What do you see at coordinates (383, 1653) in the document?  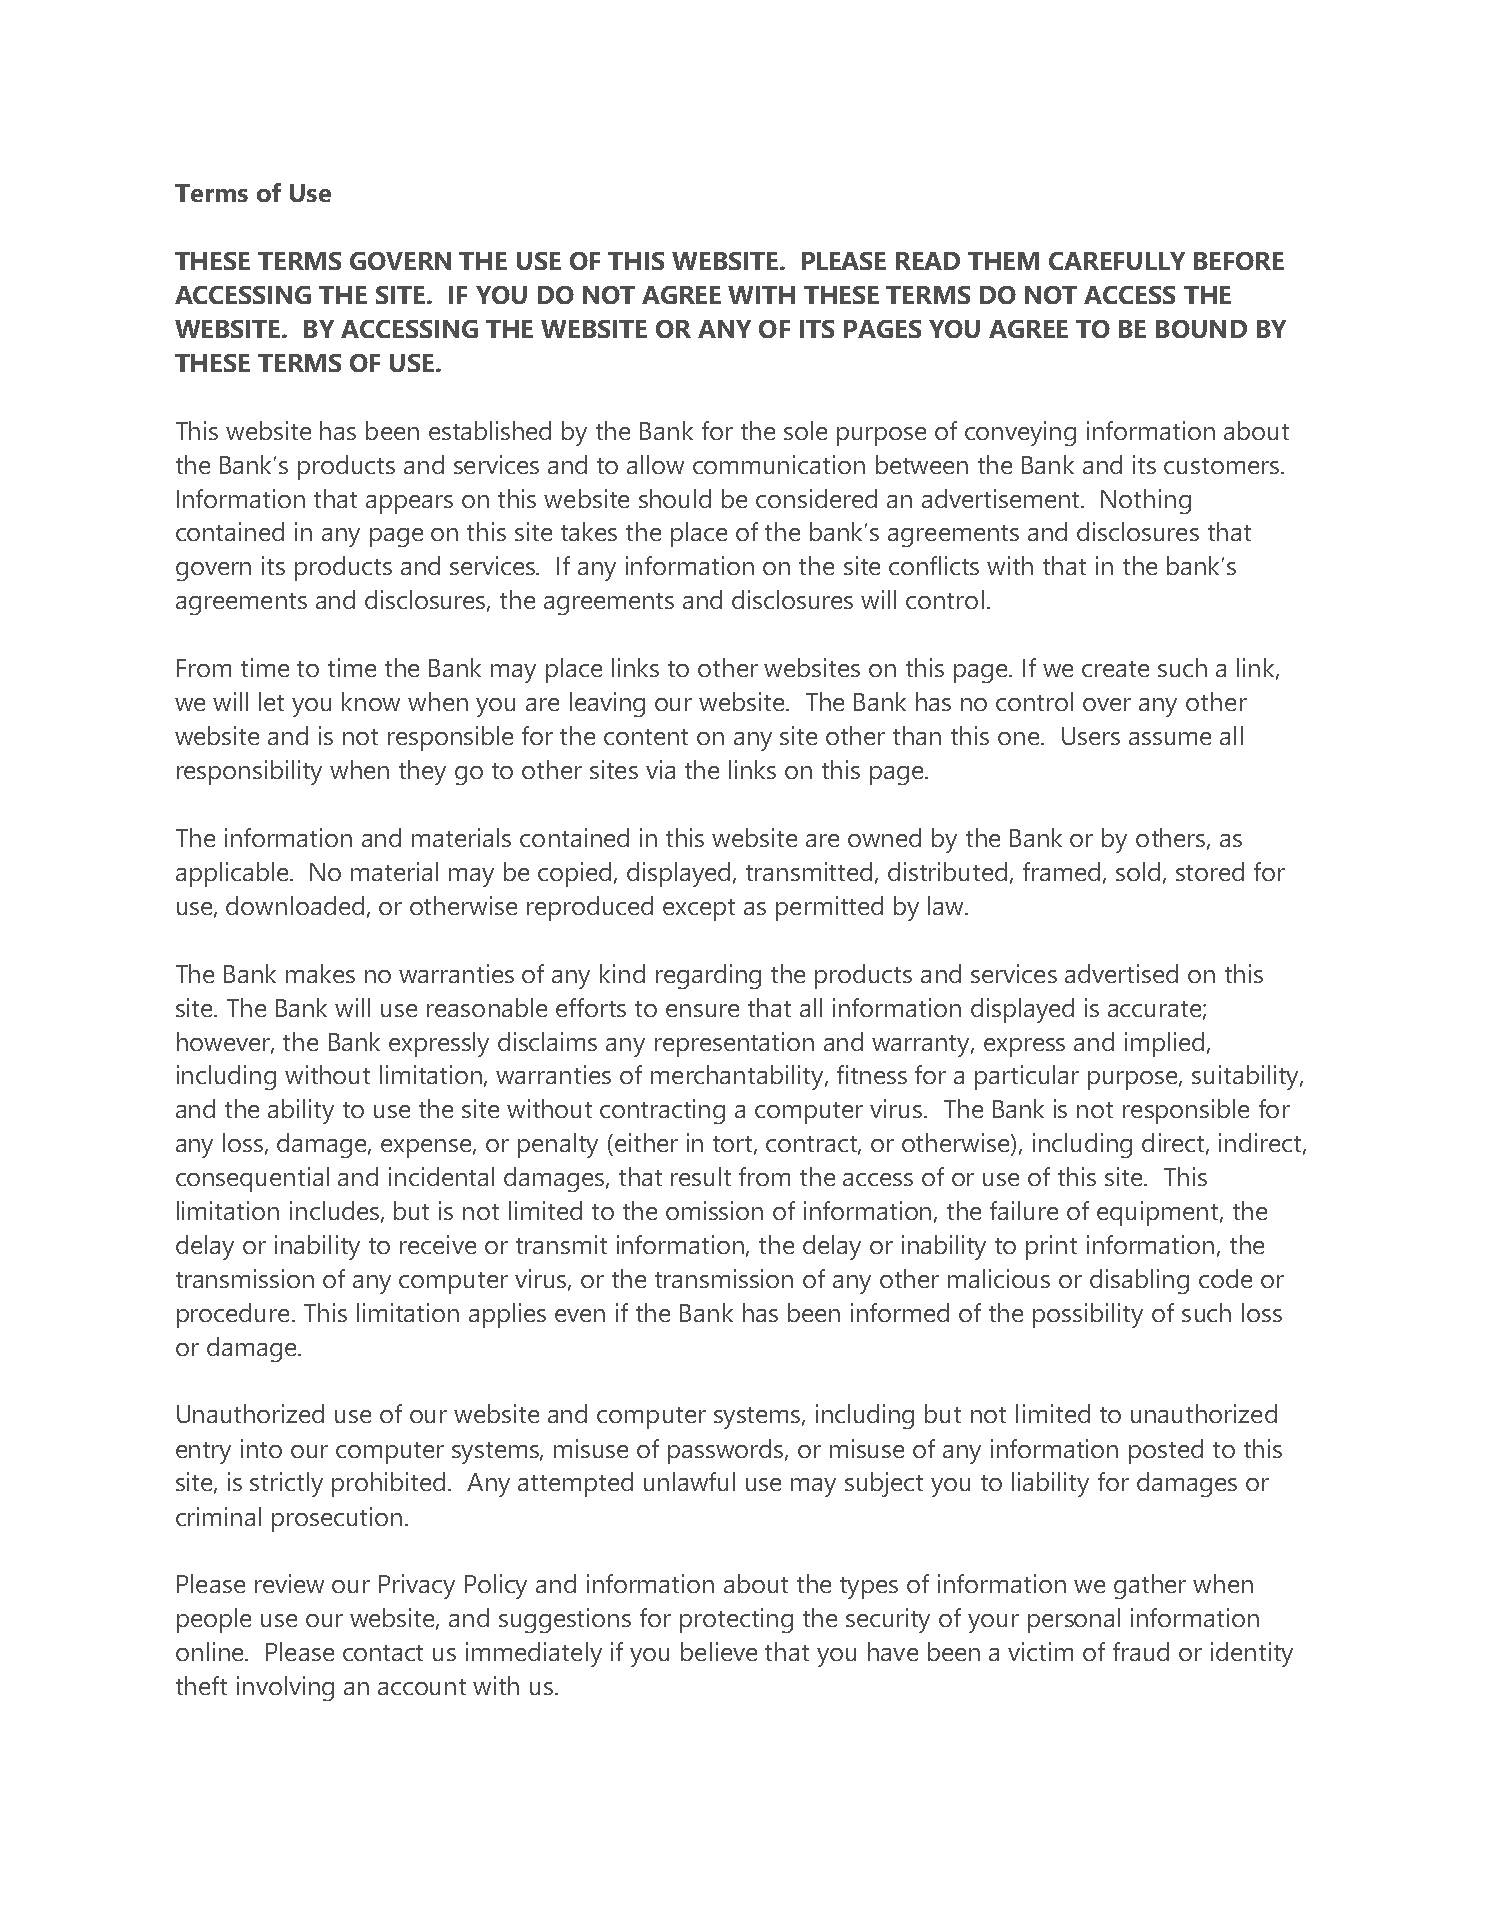 I see `contact` at bounding box center [383, 1653].
